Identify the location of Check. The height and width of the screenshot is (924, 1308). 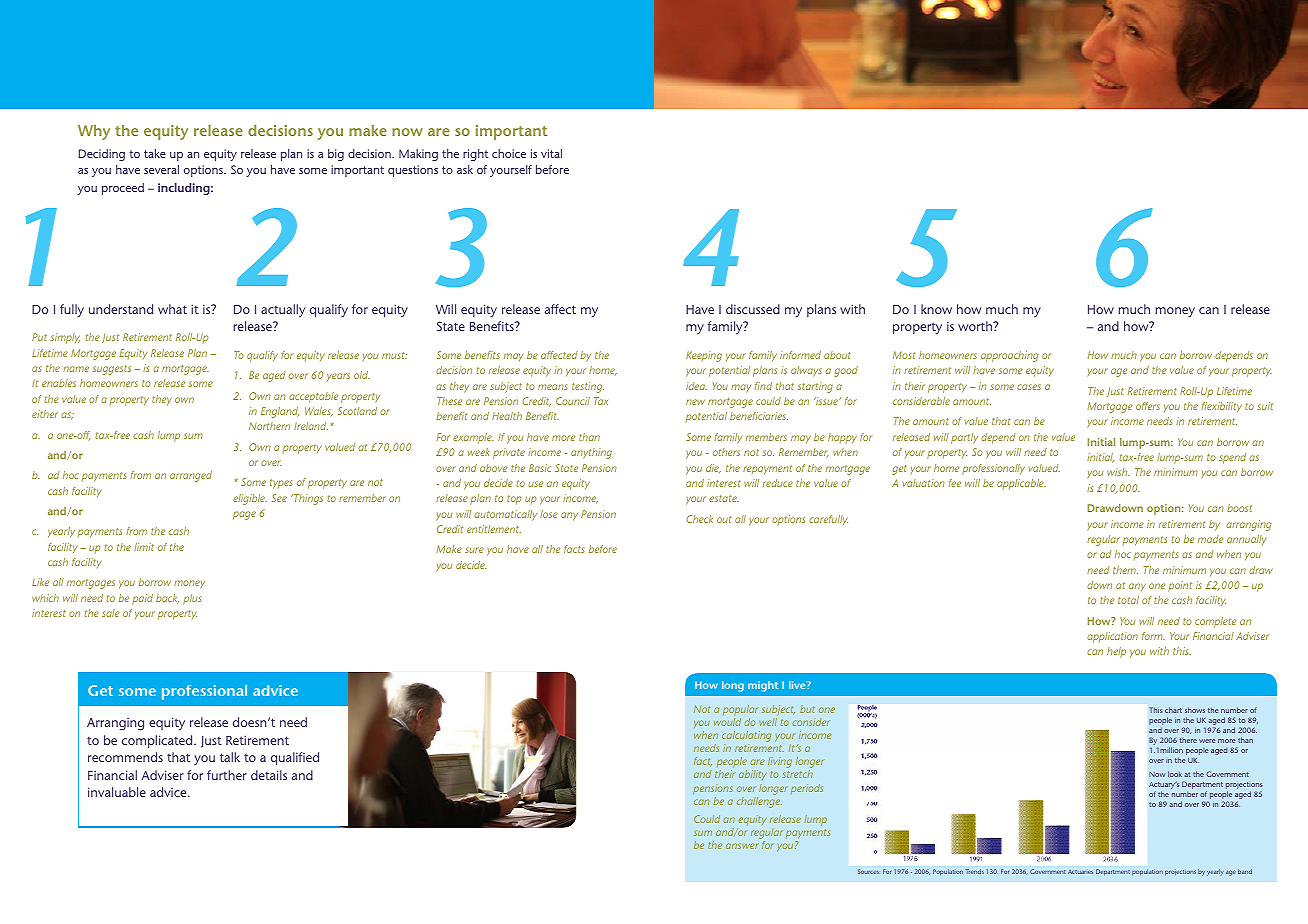
(699, 519).
